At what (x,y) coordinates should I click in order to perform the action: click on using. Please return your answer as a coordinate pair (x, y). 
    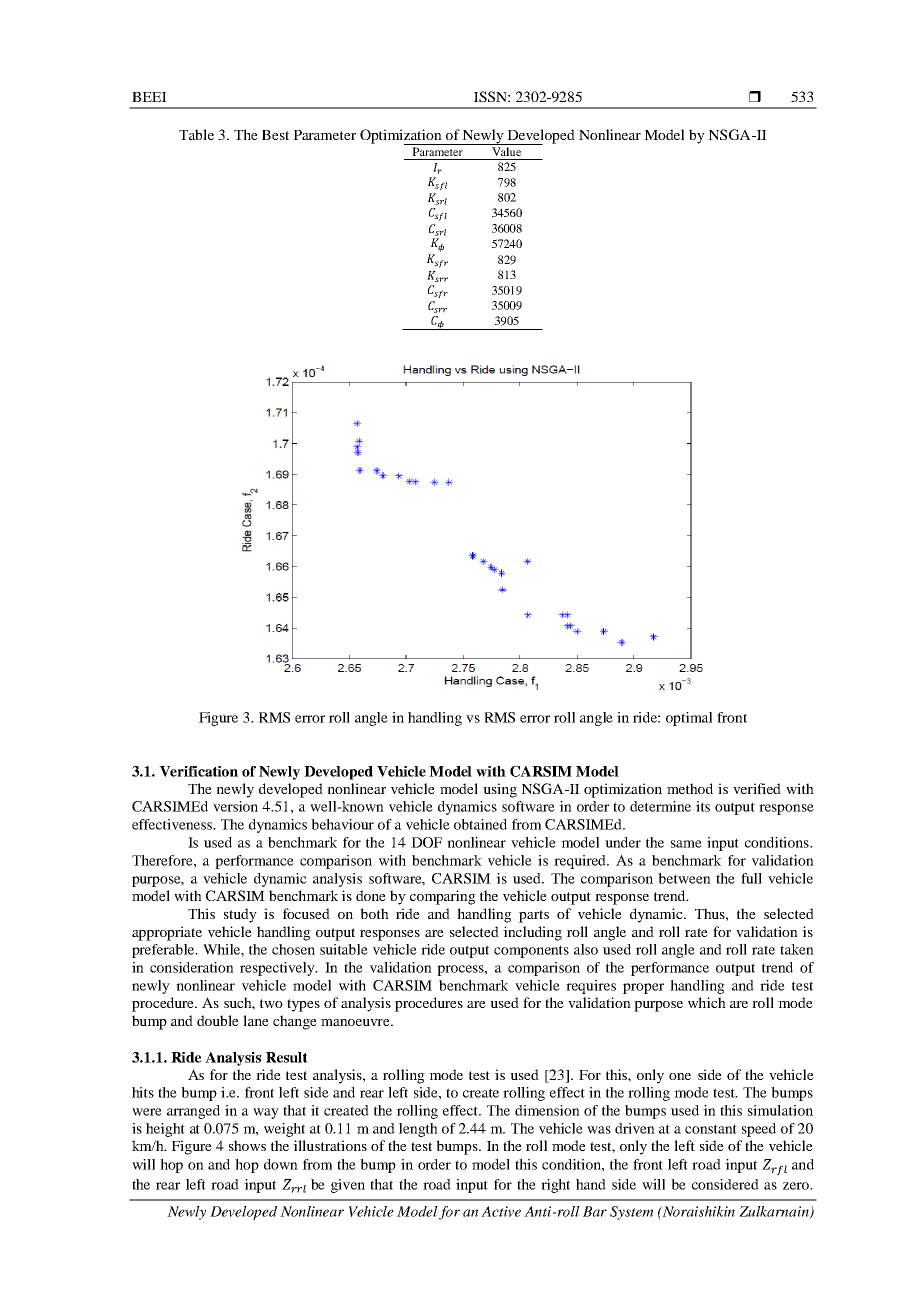
    Looking at the image, I should click on (500, 790).
